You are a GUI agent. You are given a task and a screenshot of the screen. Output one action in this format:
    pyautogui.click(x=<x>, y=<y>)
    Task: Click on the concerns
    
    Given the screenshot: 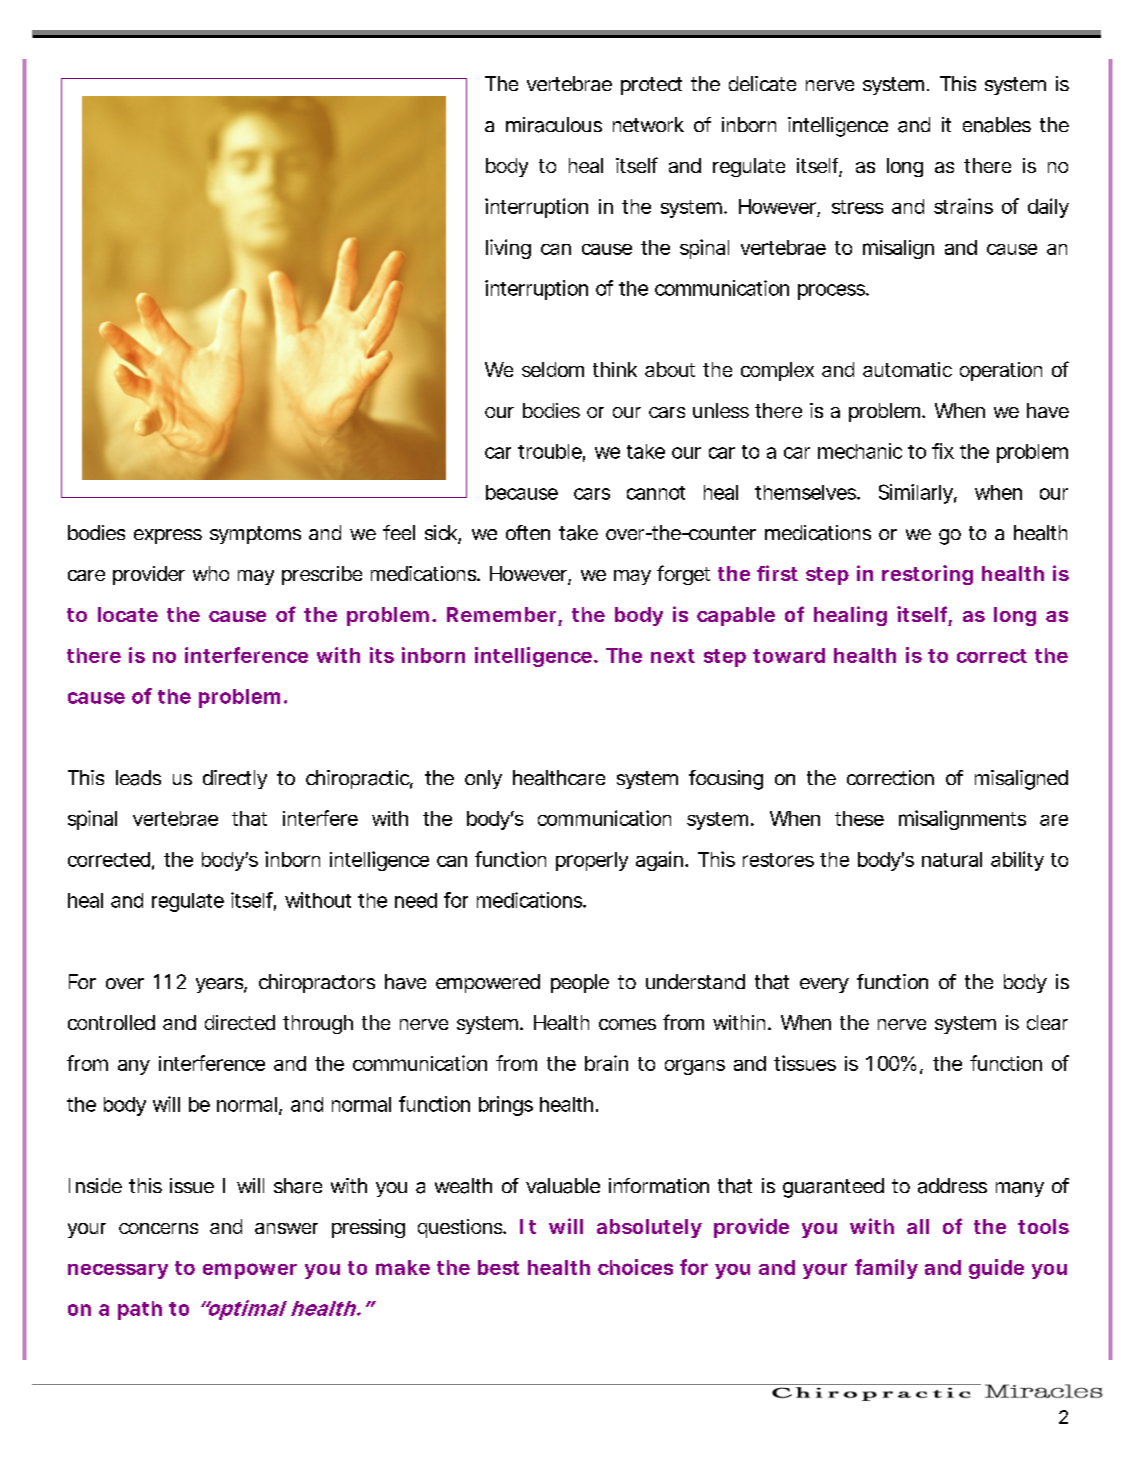 What is the action you would take?
    pyautogui.click(x=158, y=1228)
